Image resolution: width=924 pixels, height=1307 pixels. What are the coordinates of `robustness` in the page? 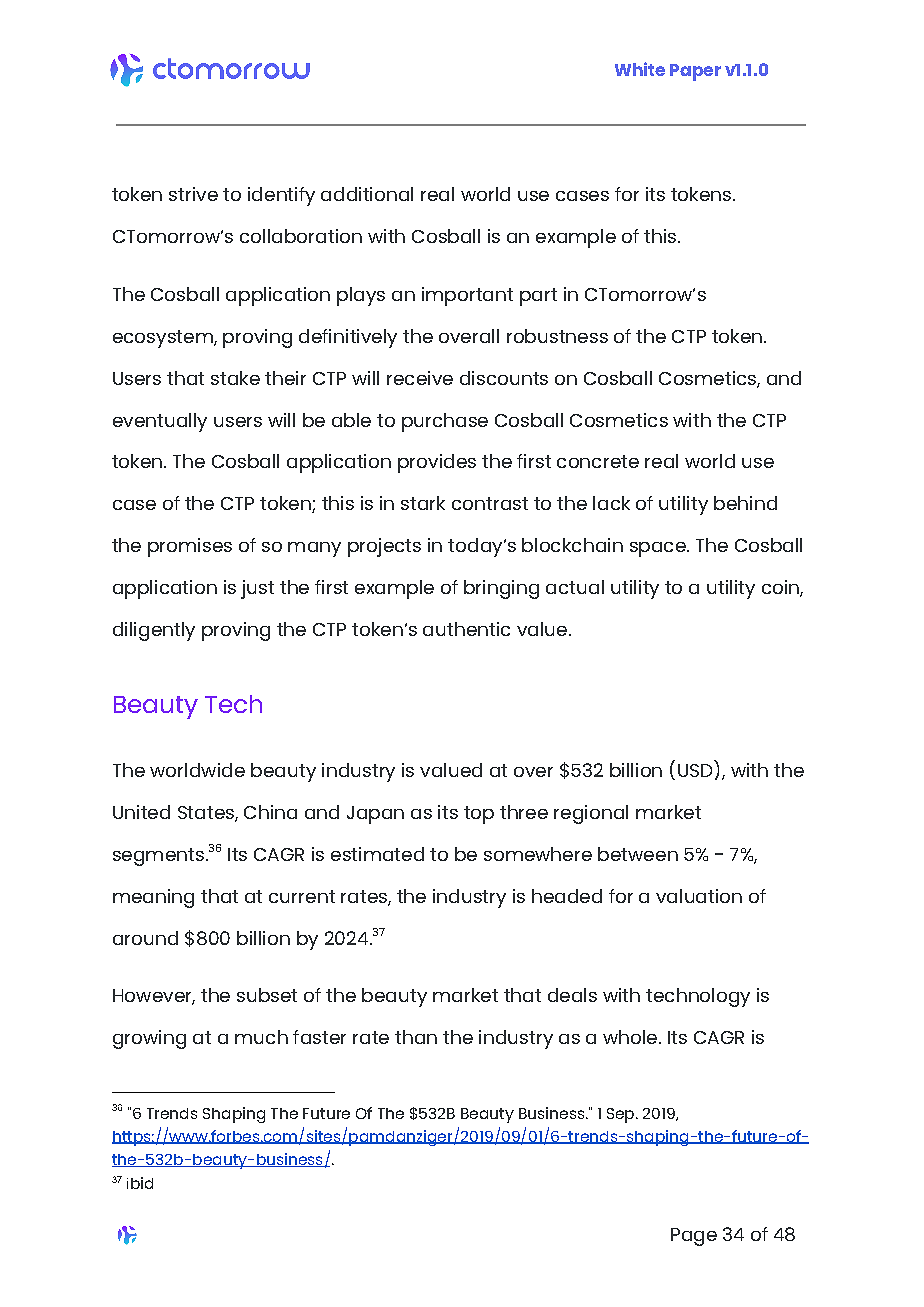 It's located at (557, 336).
